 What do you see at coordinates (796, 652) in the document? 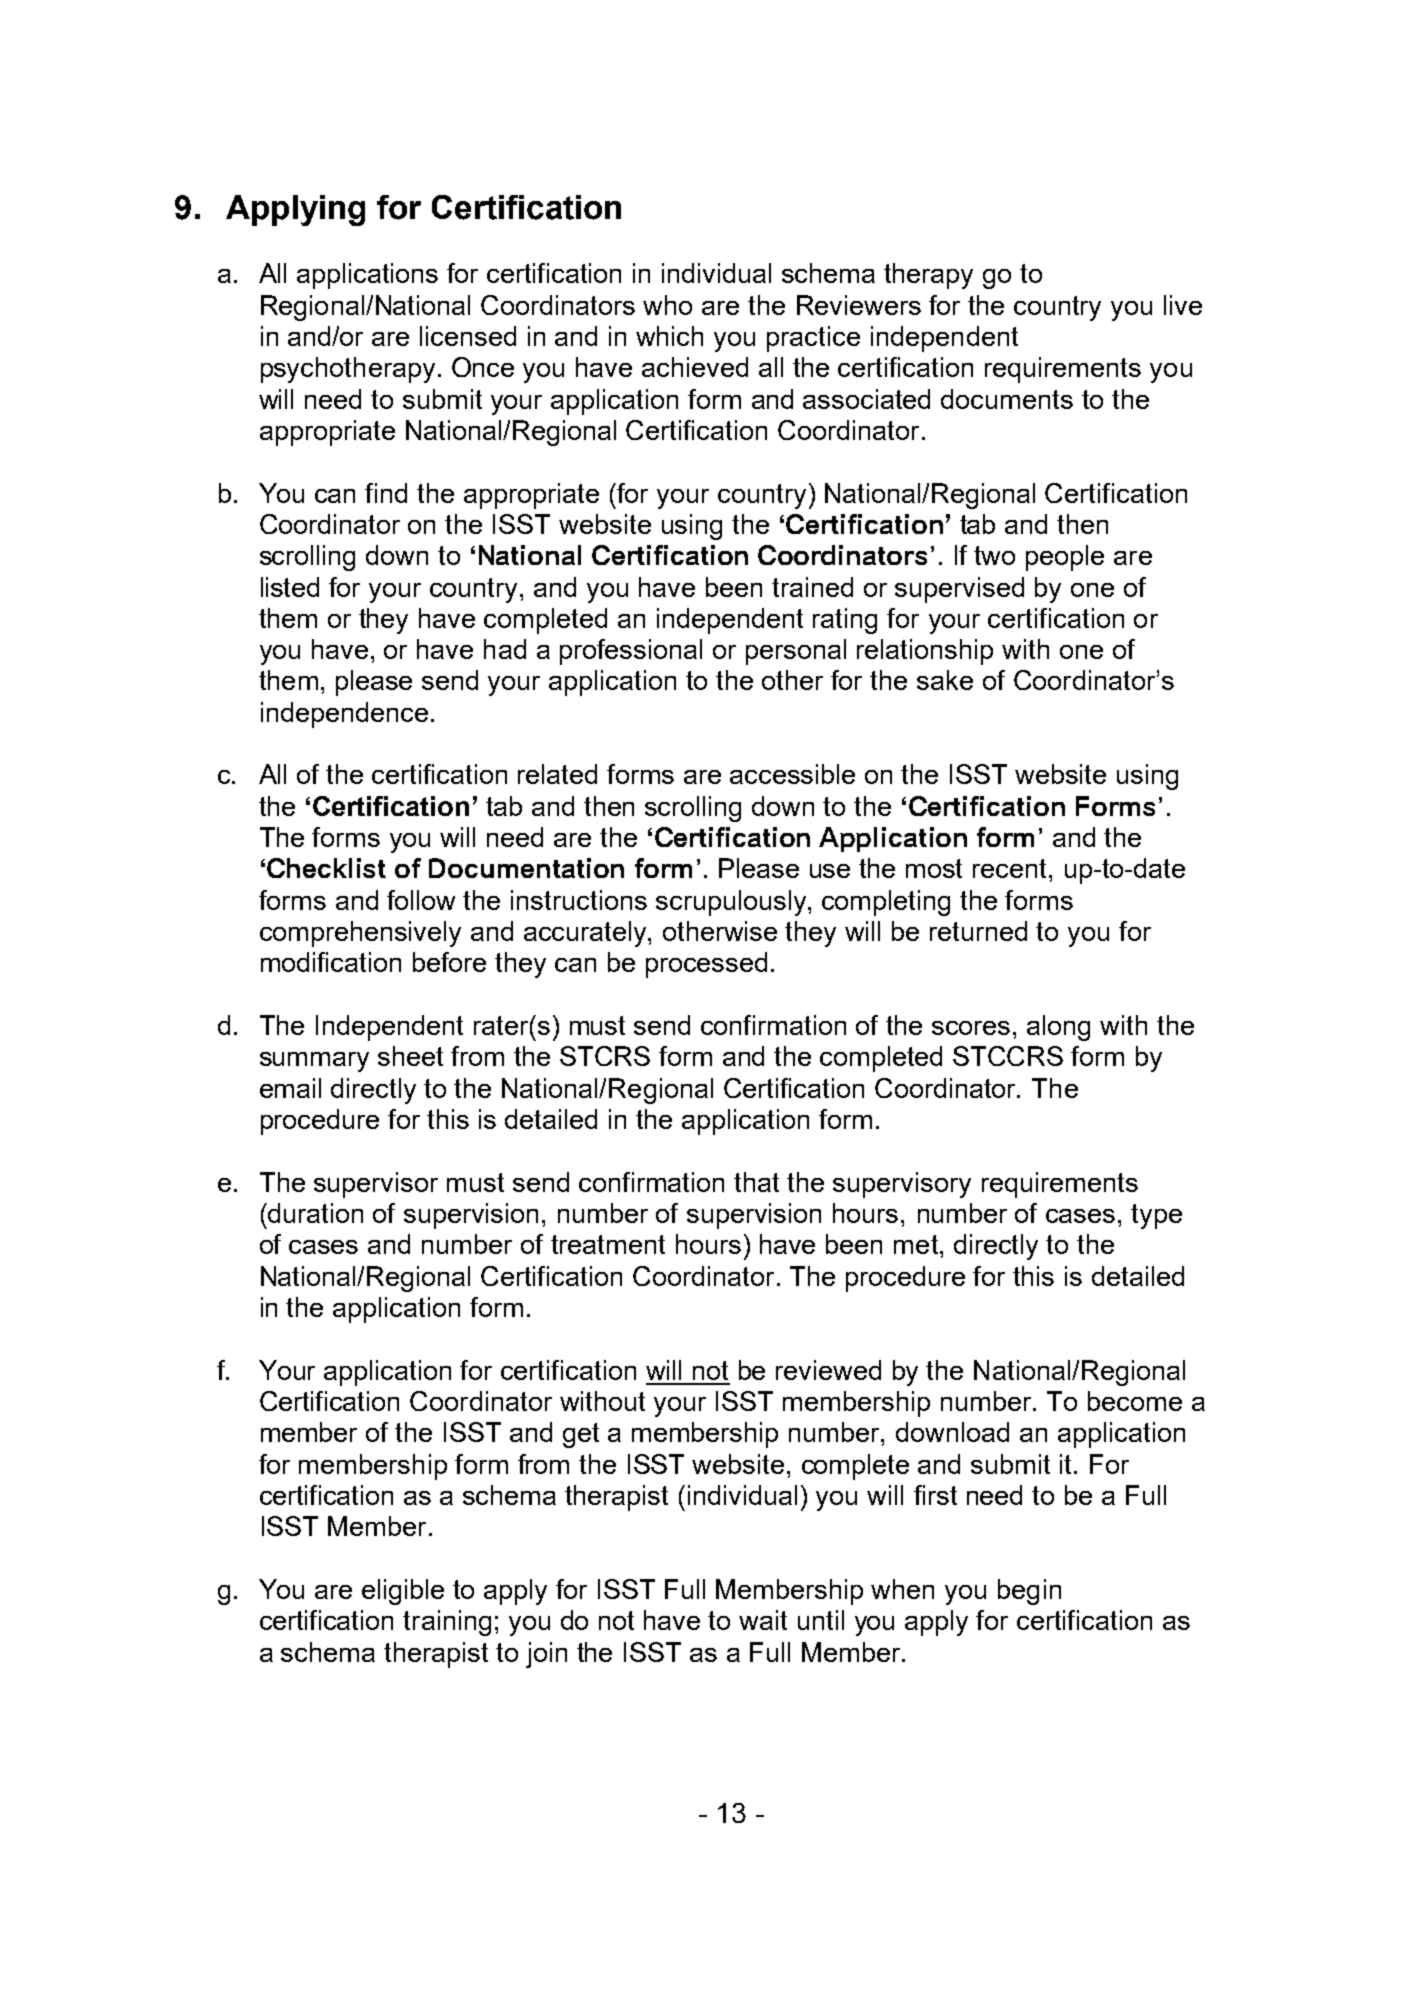
I see `personal` at bounding box center [796, 652].
